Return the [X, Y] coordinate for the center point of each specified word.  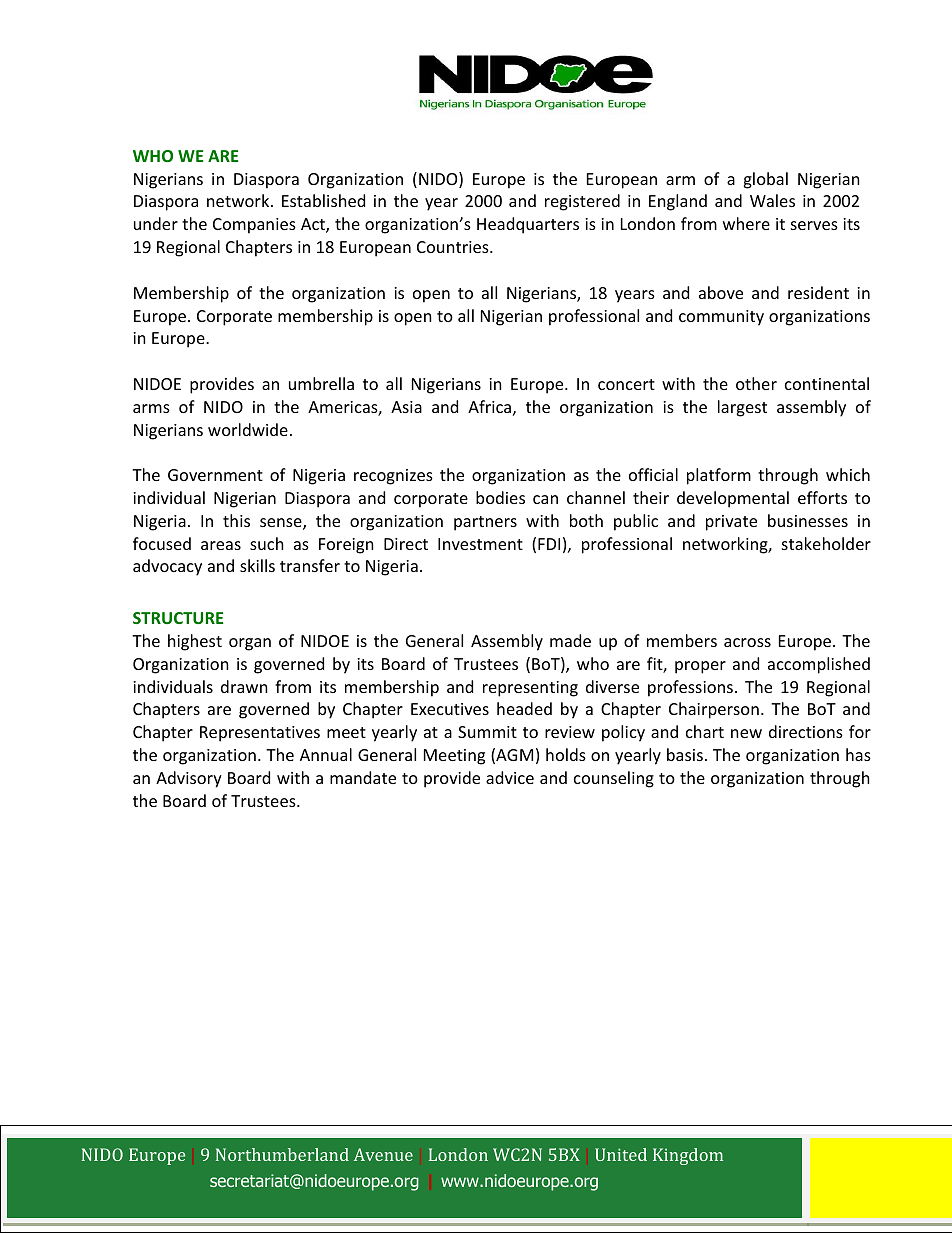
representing [530, 689]
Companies [254, 226]
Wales [772, 200]
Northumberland [282, 1154]
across [747, 642]
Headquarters [528, 225]
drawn [244, 686]
